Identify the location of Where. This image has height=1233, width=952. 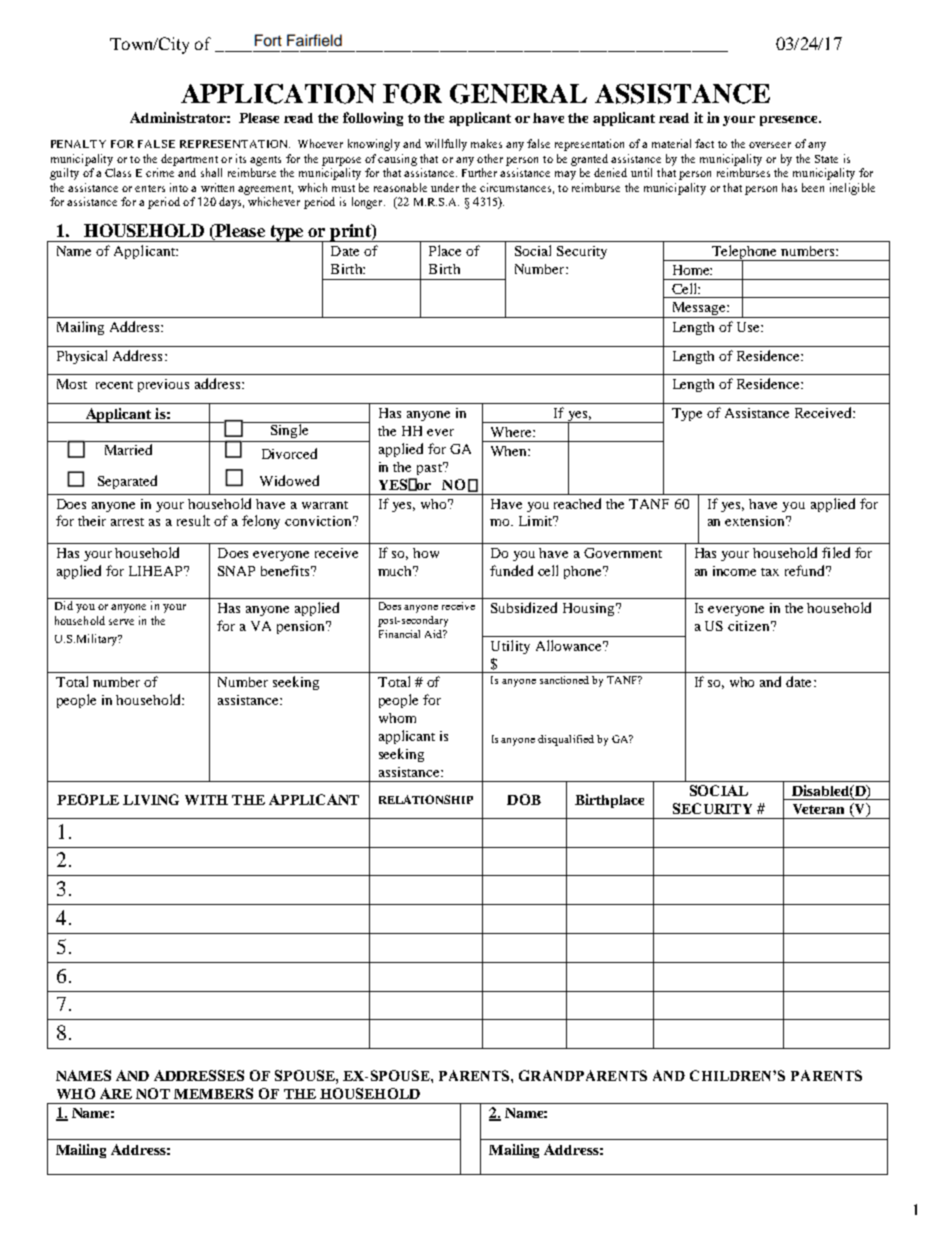
(512, 432).
